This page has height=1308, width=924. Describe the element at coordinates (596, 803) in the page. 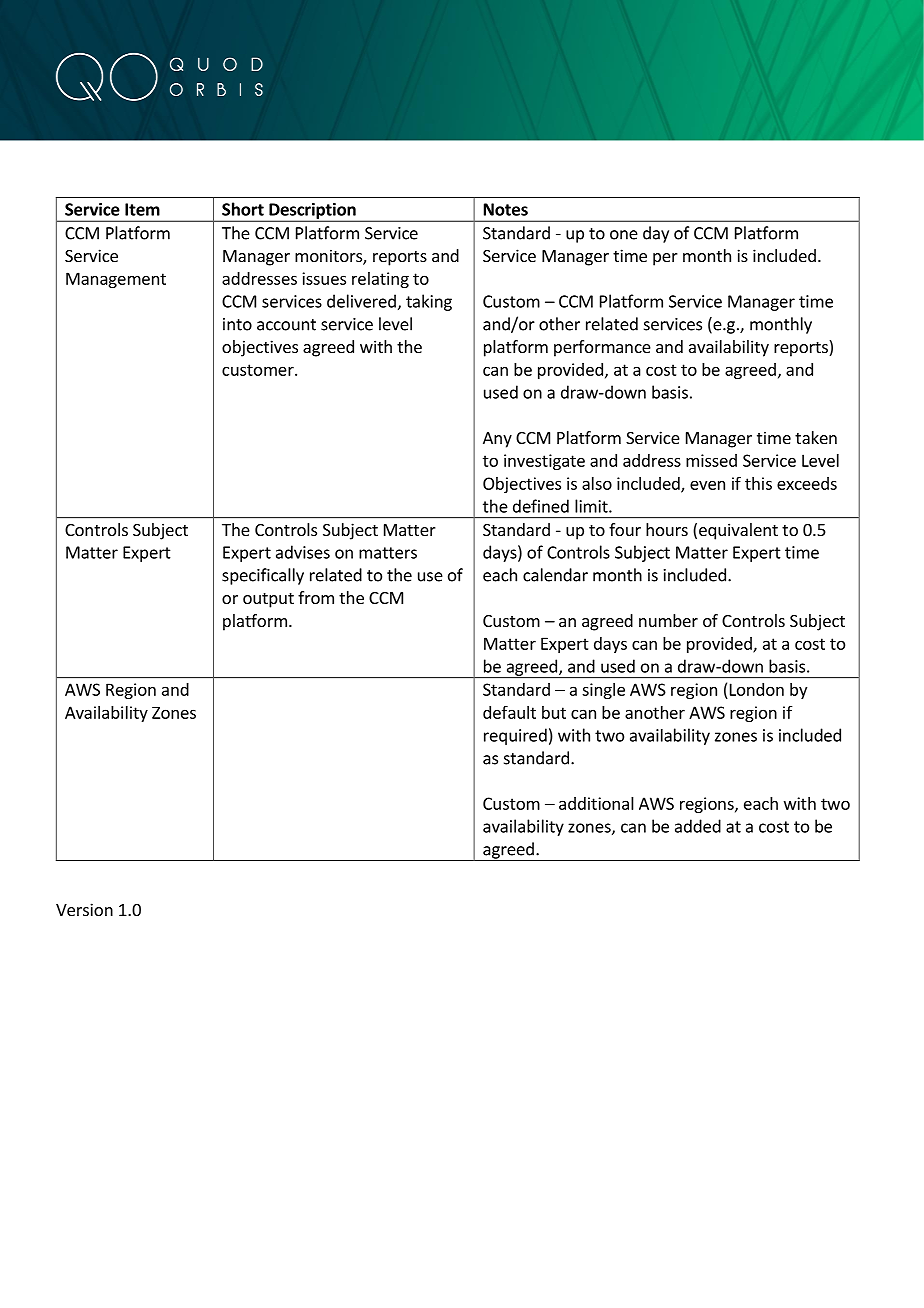

I see `additional` at that location.
